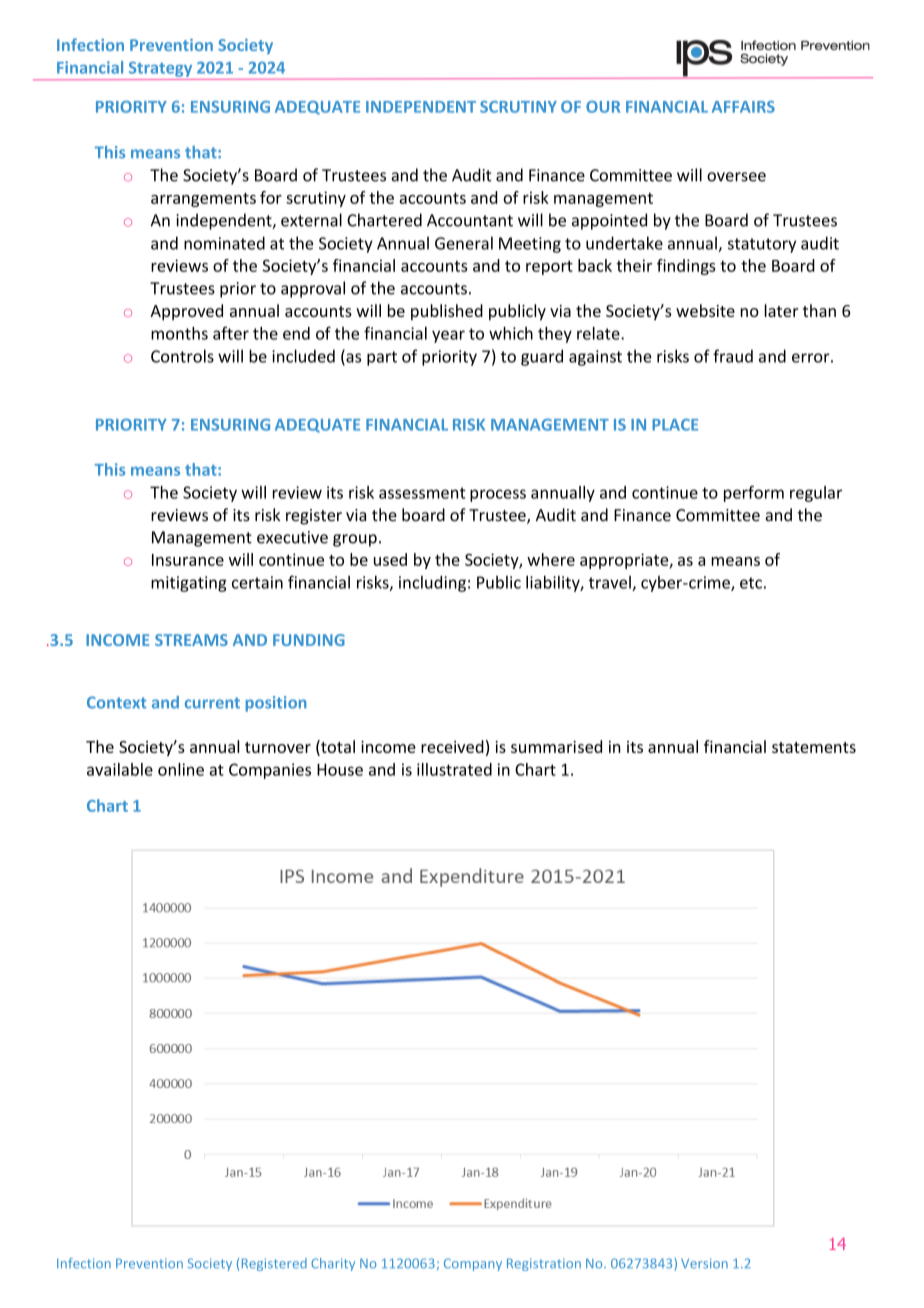  What do you see at coordinates (212, 703) in the document?
I see `current` at bounding box center [212, 703].
